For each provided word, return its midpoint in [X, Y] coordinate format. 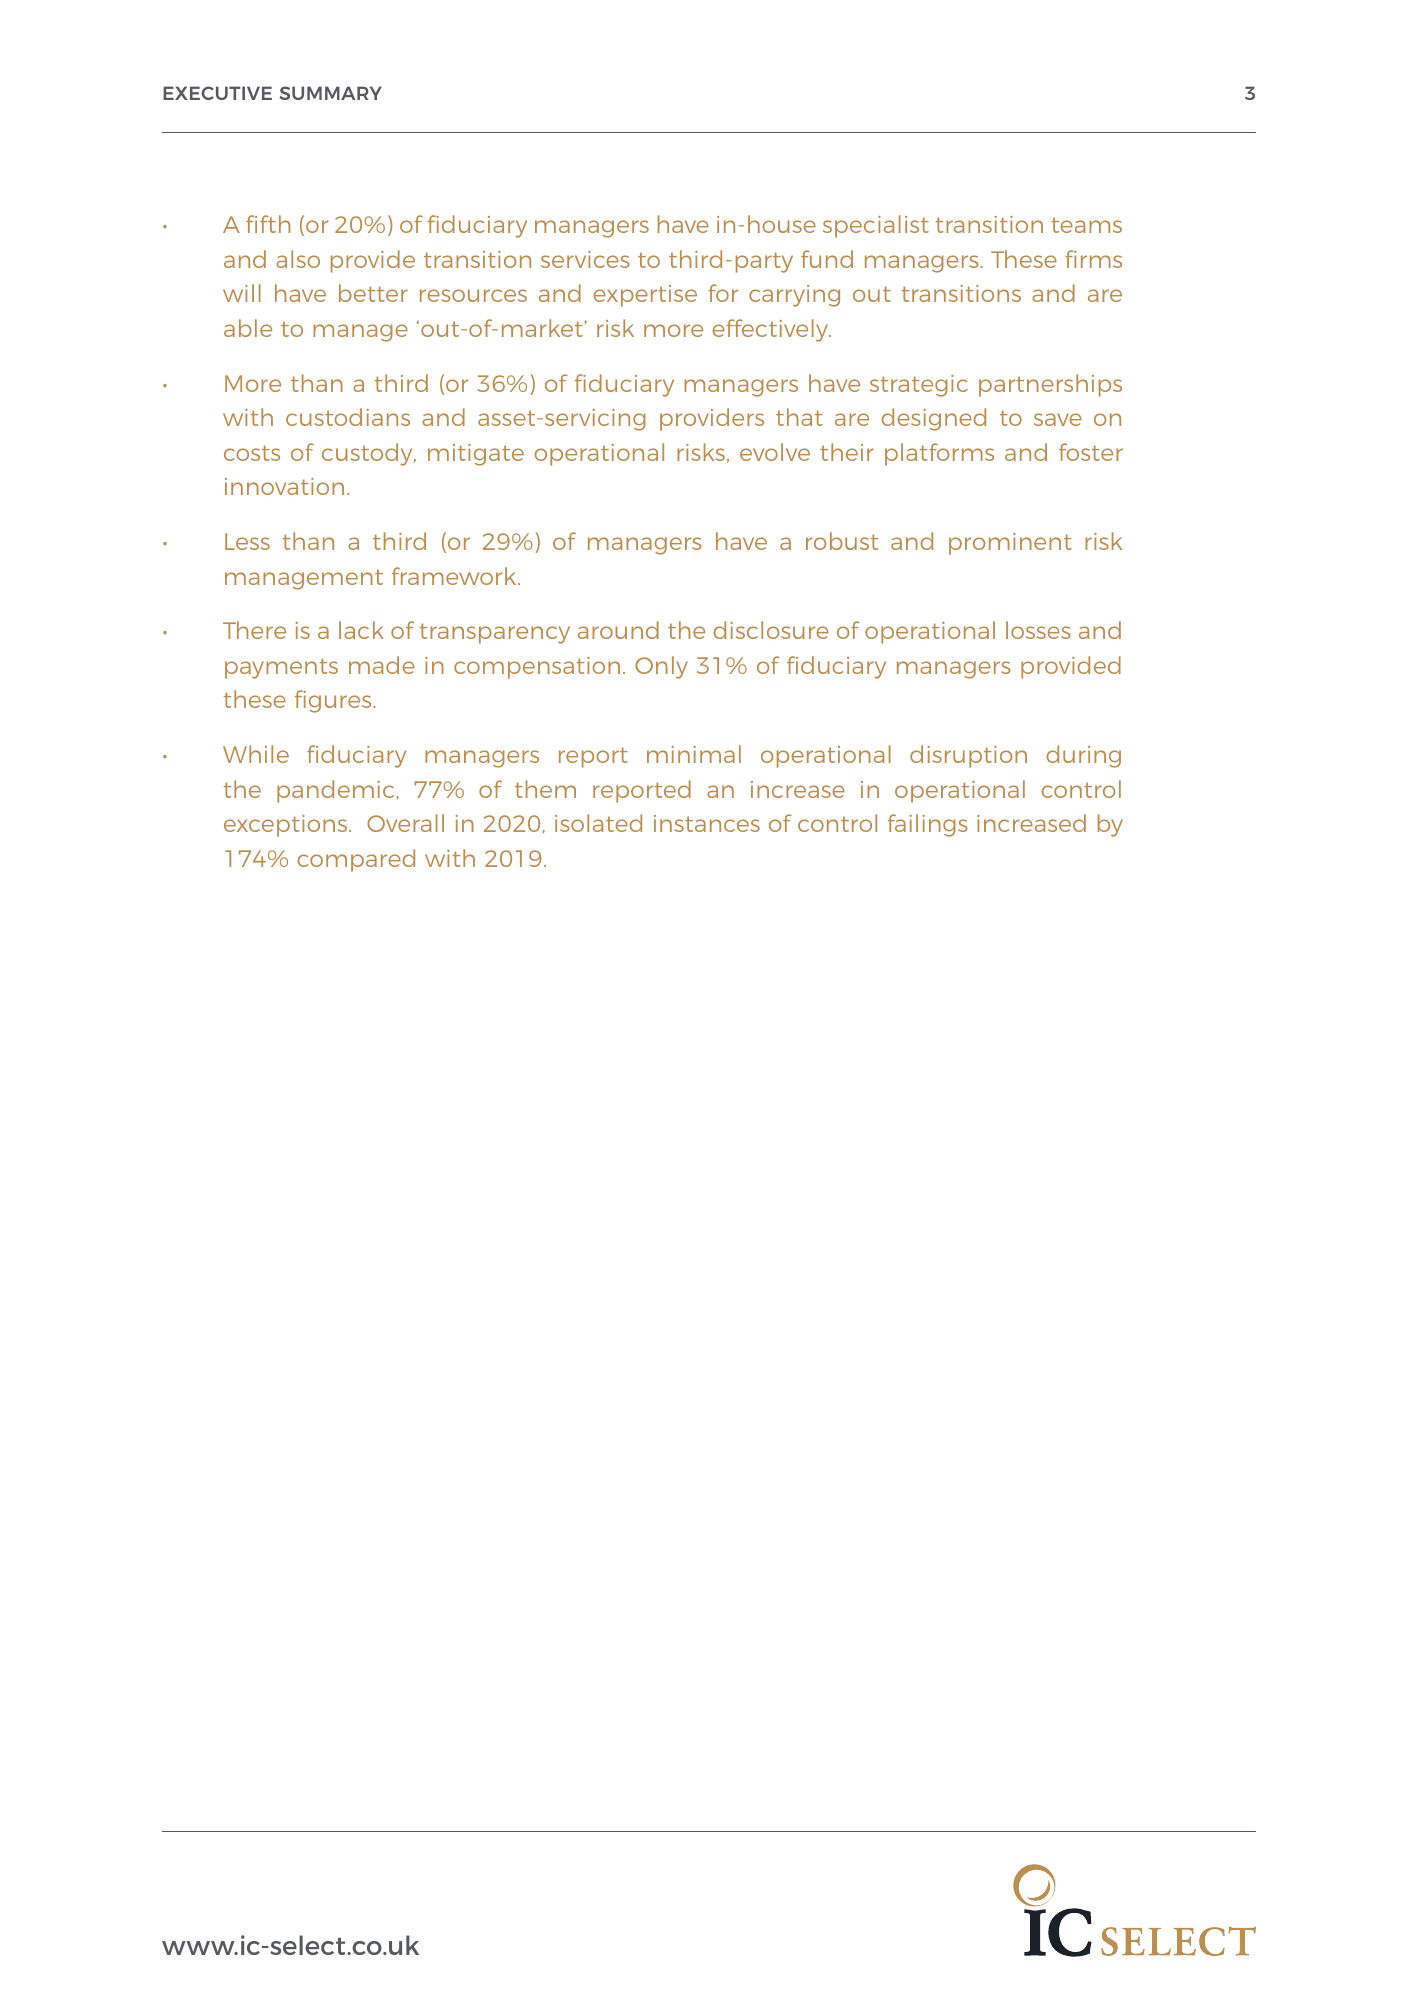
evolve [775, 452]
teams [1086, 225]
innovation [284, 486]
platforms [939, 454]
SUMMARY [330, 93]
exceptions [287, 826]
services [585, 259]
